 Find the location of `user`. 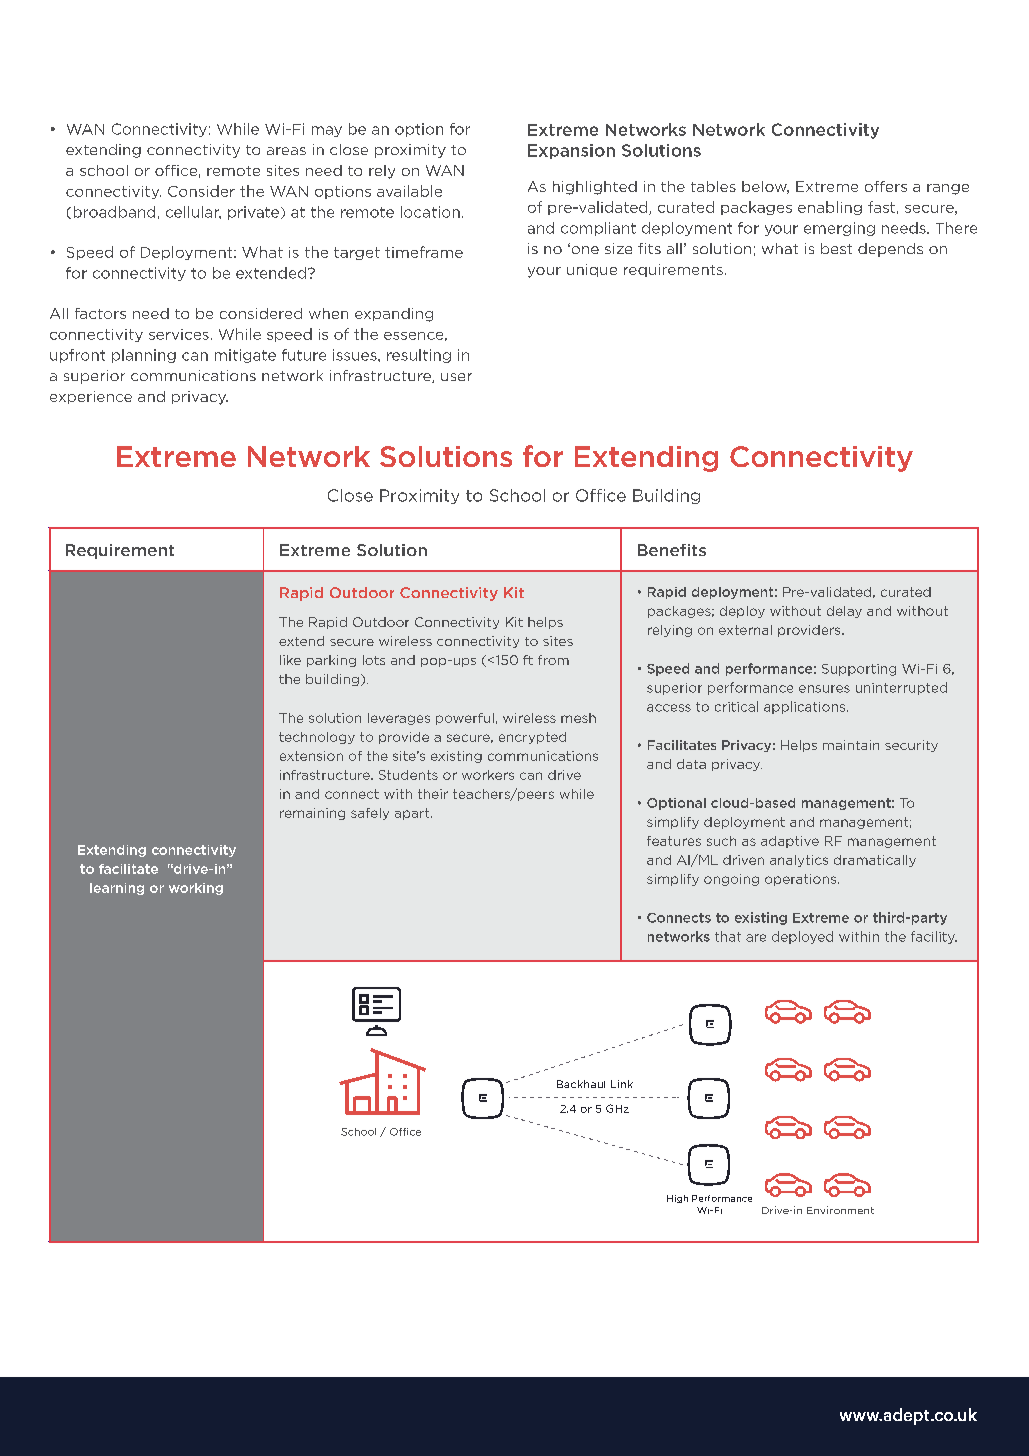

user is located at coordinates (456, 377).
